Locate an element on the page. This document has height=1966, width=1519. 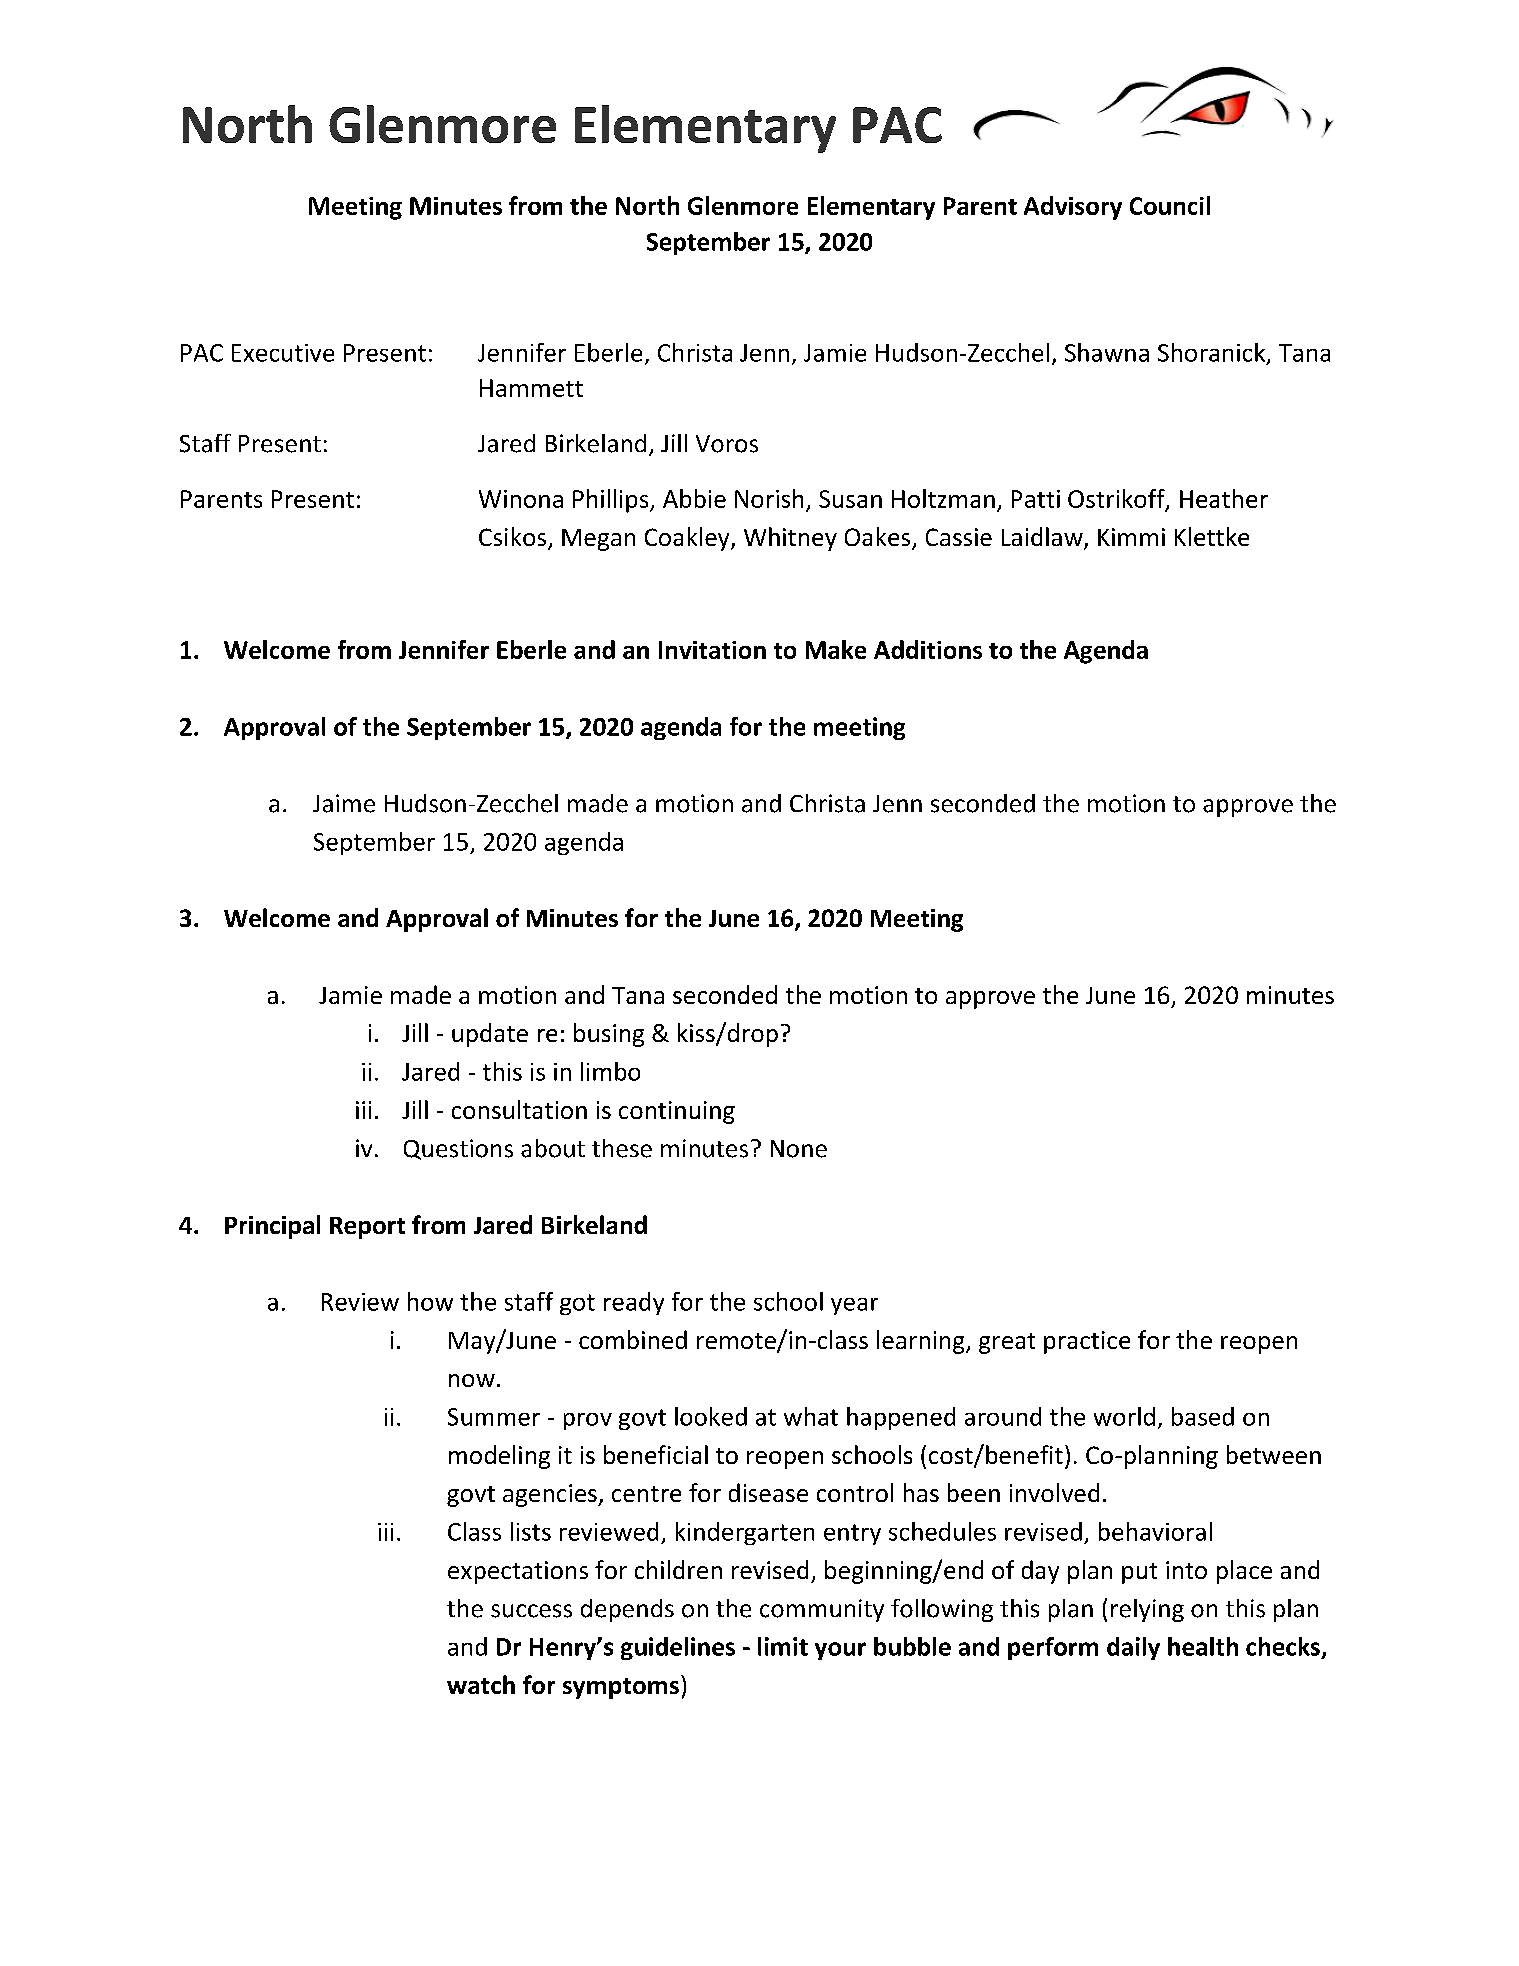
Advisory is located at coordinates (1073, 208).
